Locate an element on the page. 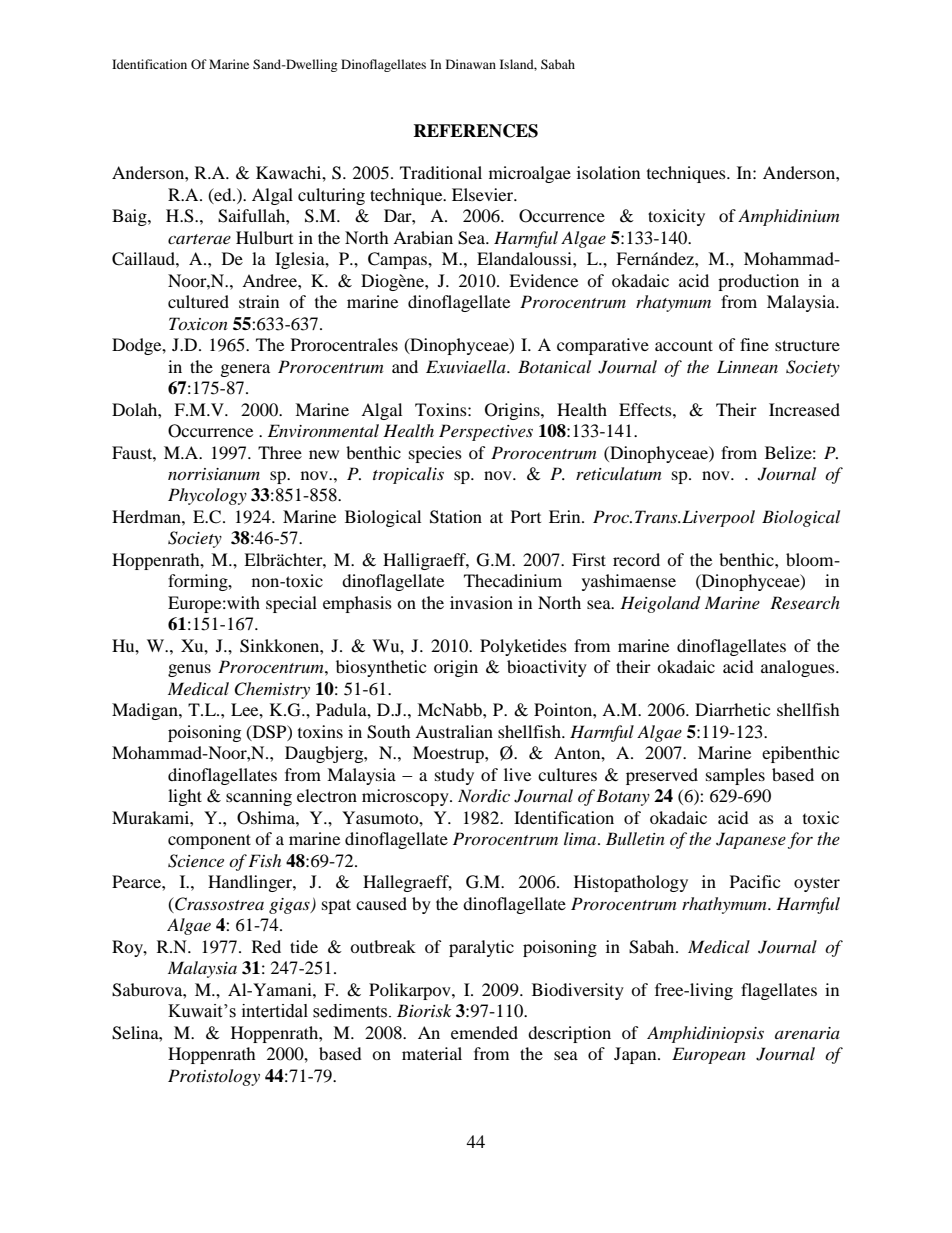 This page has width=952, height=1233. isolation is located at coordinates (608, 172).
